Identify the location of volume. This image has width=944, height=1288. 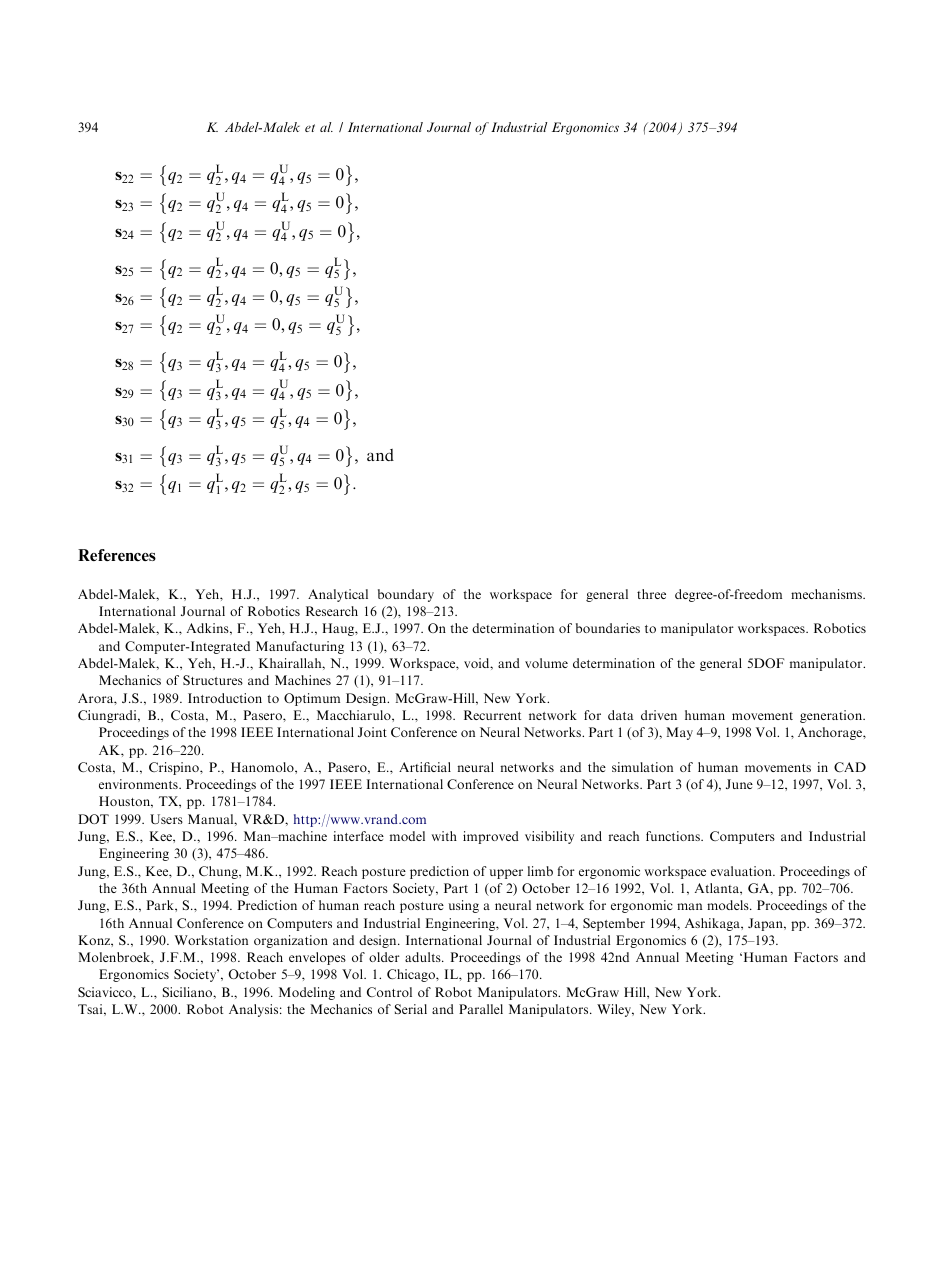
(546, 663).
